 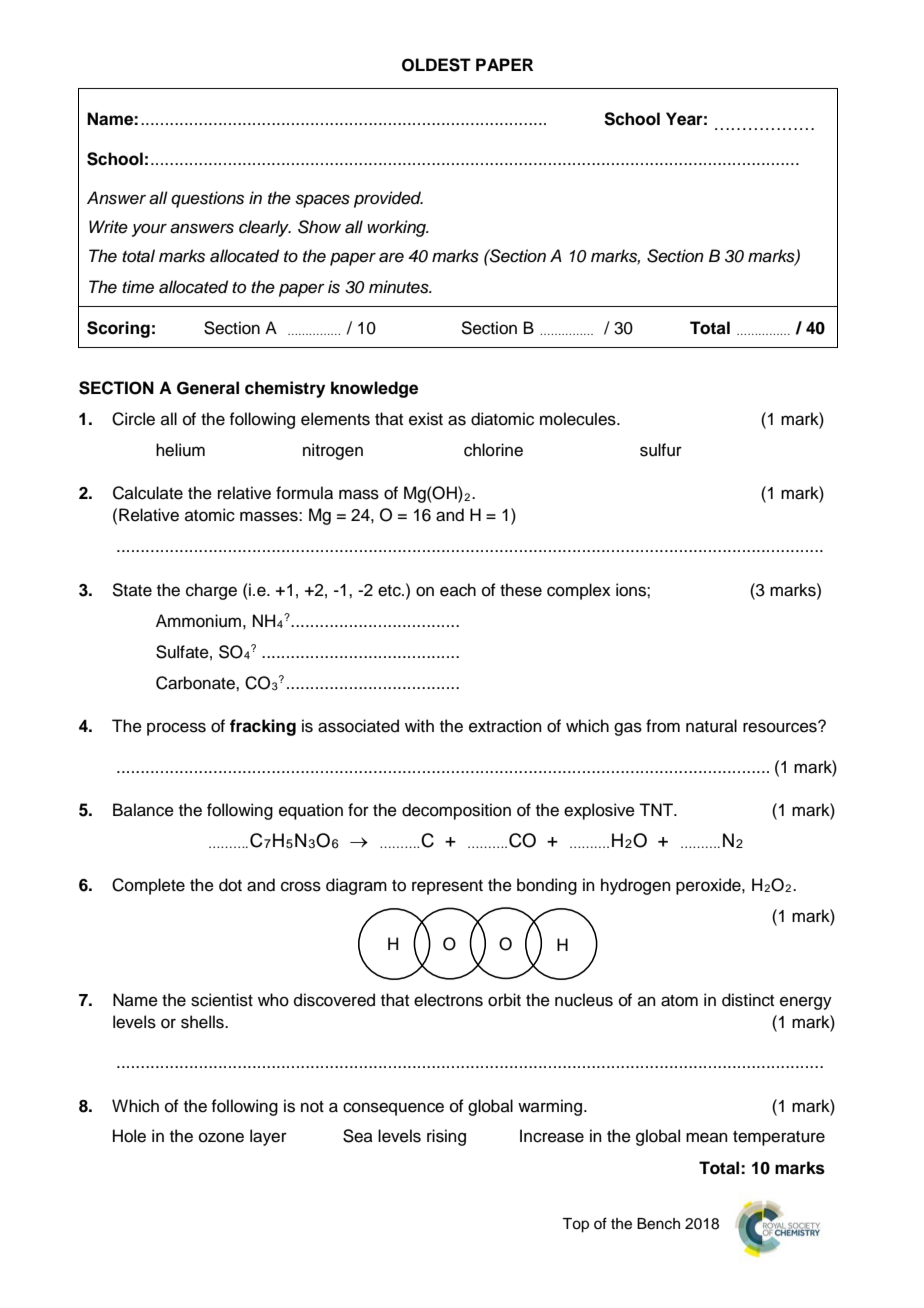 I want to click on peroxide, so click(x=709, y=886).
